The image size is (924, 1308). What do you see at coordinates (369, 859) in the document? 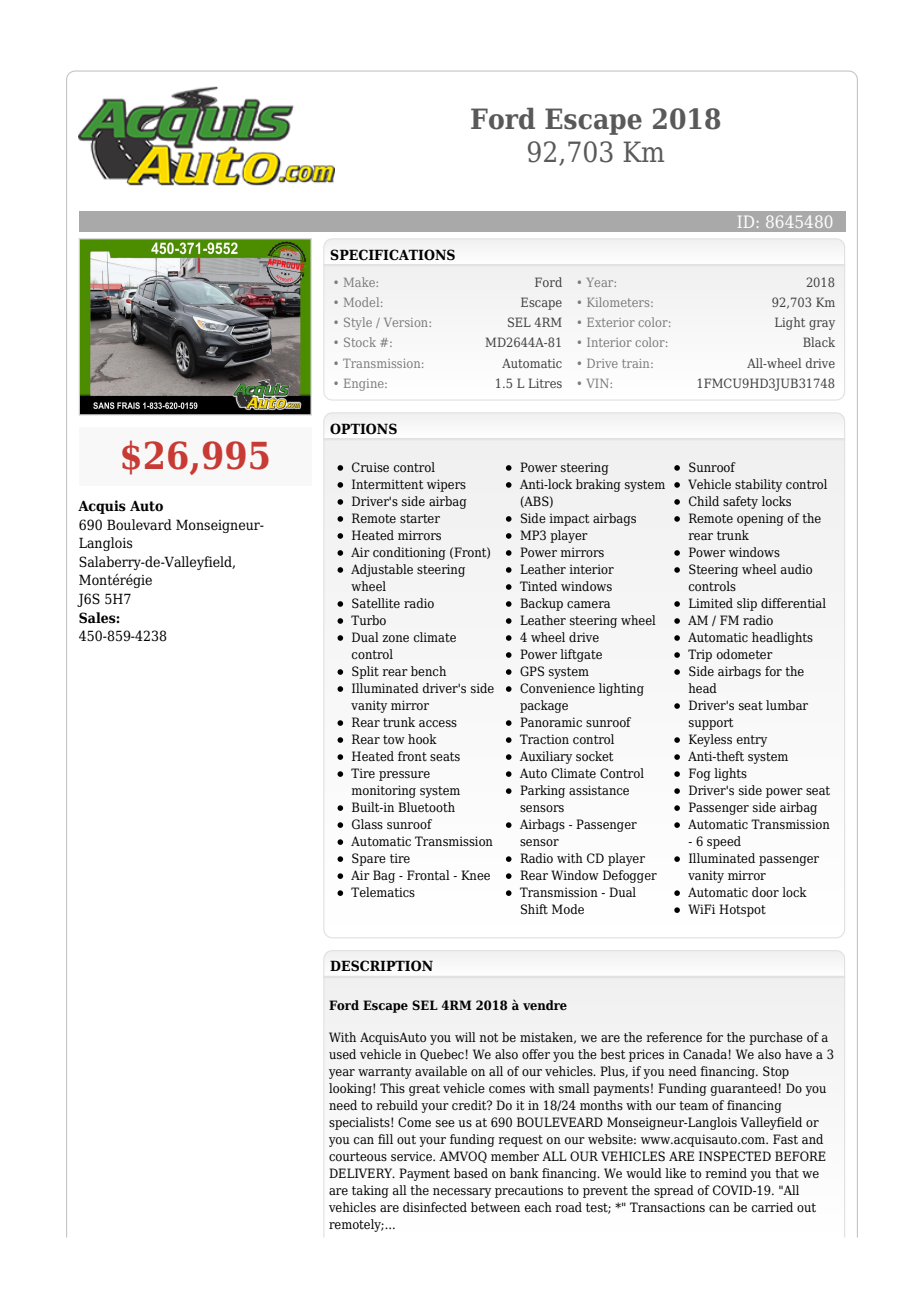
I see `Spare` at bounding box center [369, 859].
